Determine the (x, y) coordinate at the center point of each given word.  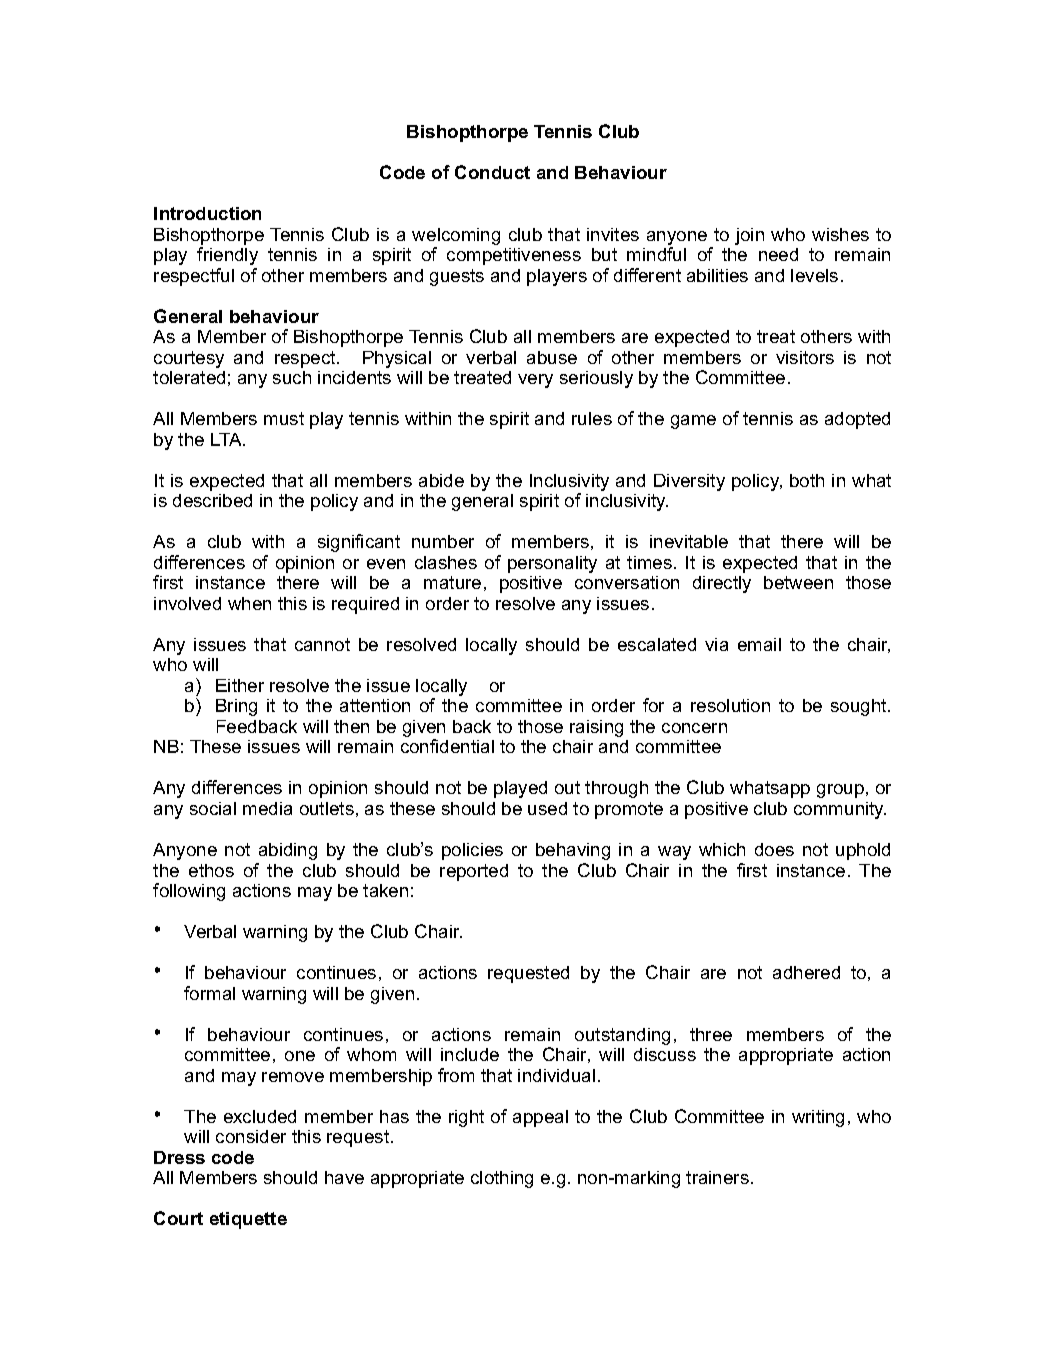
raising (596, 728)
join (749, 236)
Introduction (207, 213)
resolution (730, 705)
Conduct (492, 172)
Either (240, 685)
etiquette (248, 1220)
